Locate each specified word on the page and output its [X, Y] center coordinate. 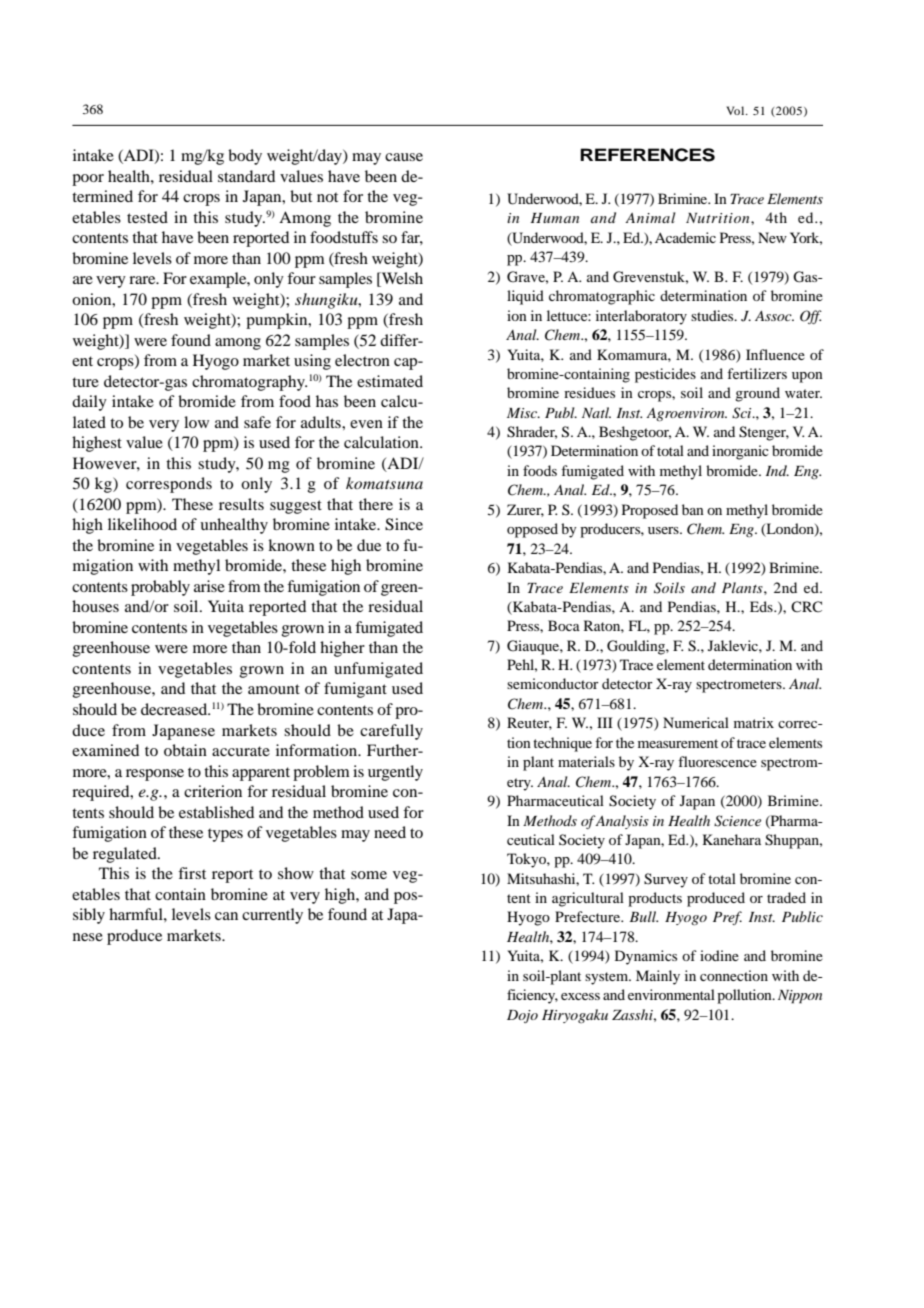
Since [404, 524]
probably [160, 588]
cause [404, 157]
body [245, 157]
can [226, 916]
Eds [762, 606]
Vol [736, 110]
